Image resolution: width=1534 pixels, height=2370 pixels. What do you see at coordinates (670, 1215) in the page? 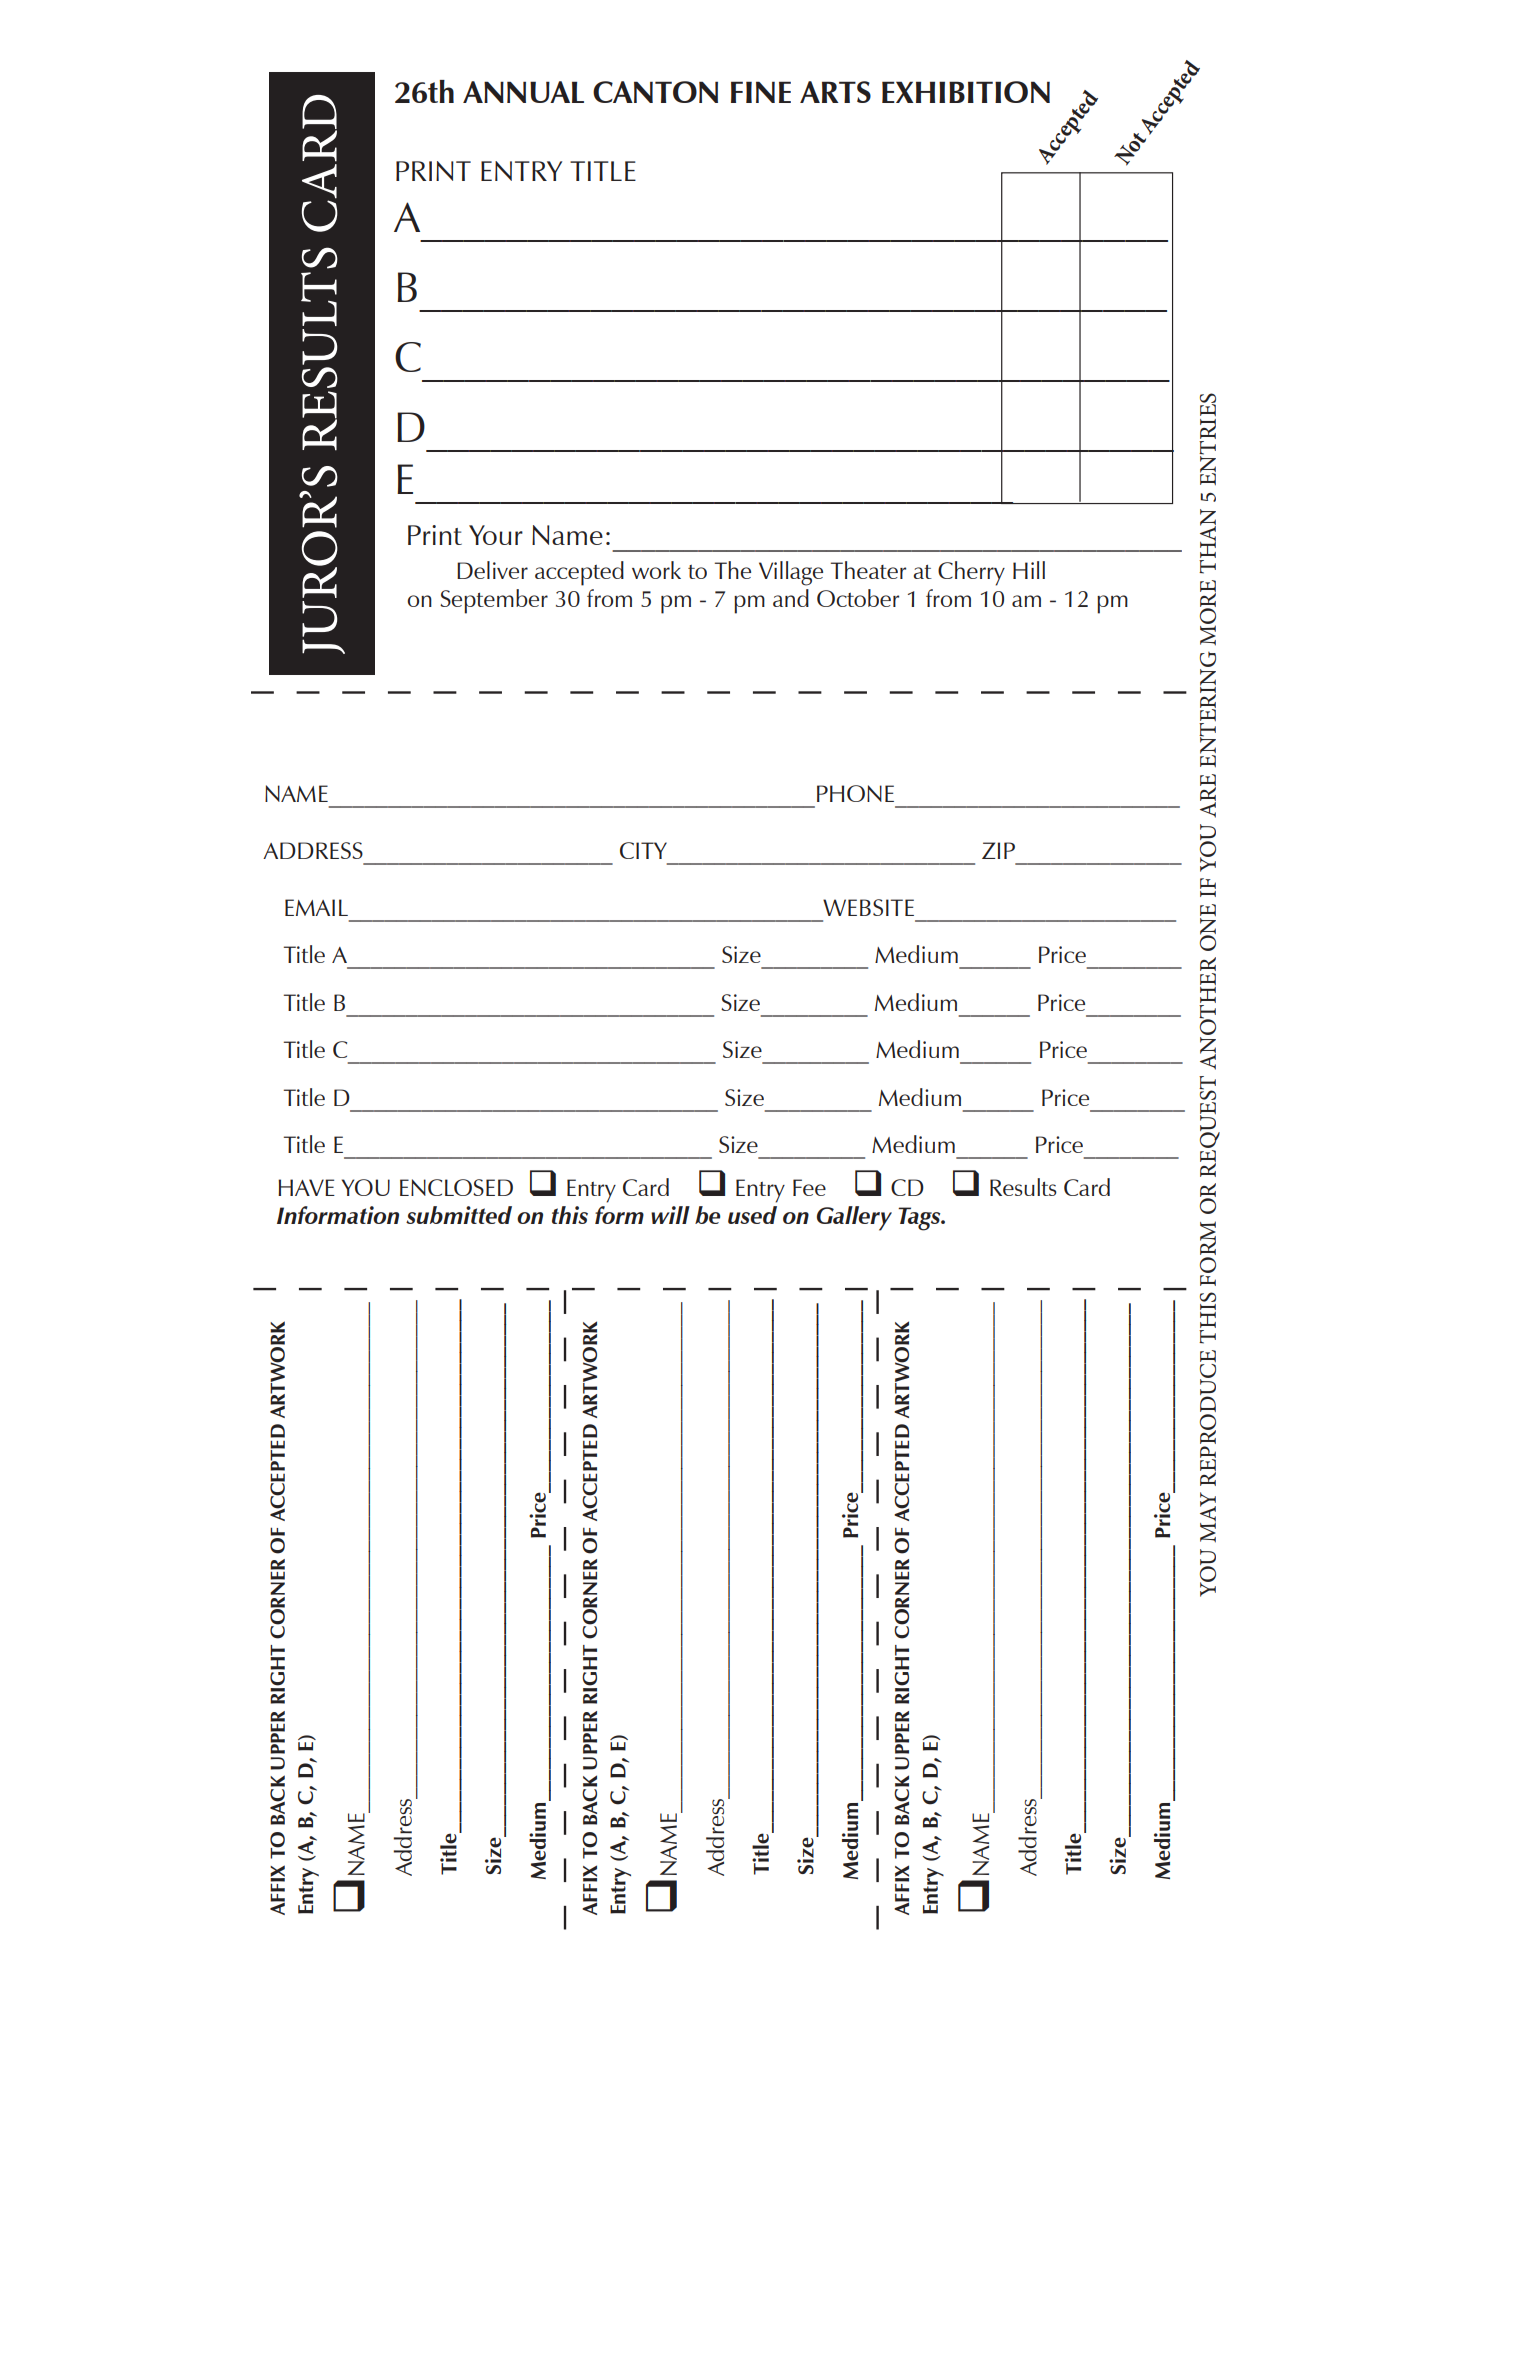
I see `will` at bounding box center [670, 1215].
